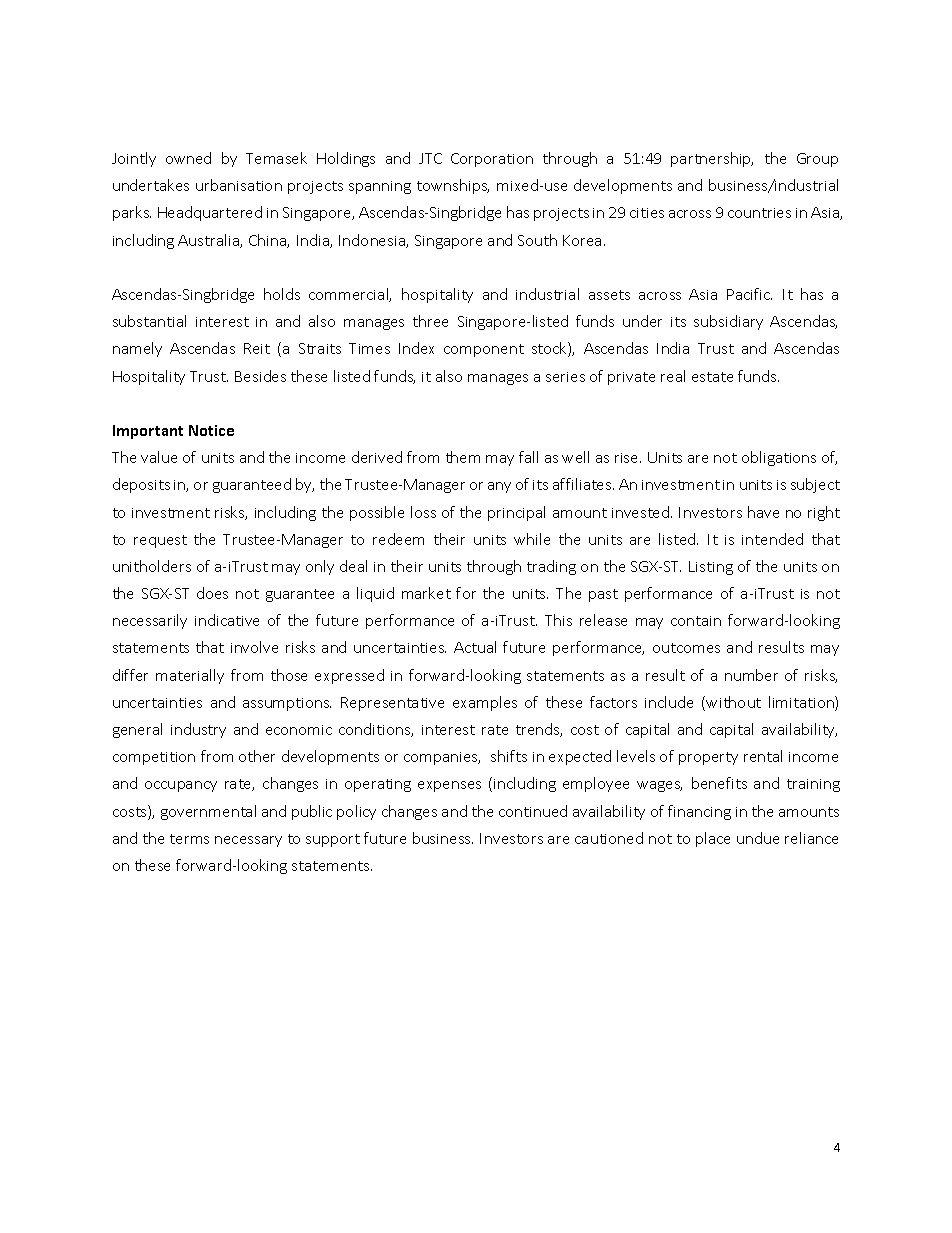 The height and width of the screenshot is (1233, 952). What do you see at coordinates (141, 485) in the screenshot?
I see `deposits` at bounding box center [141, 485].
